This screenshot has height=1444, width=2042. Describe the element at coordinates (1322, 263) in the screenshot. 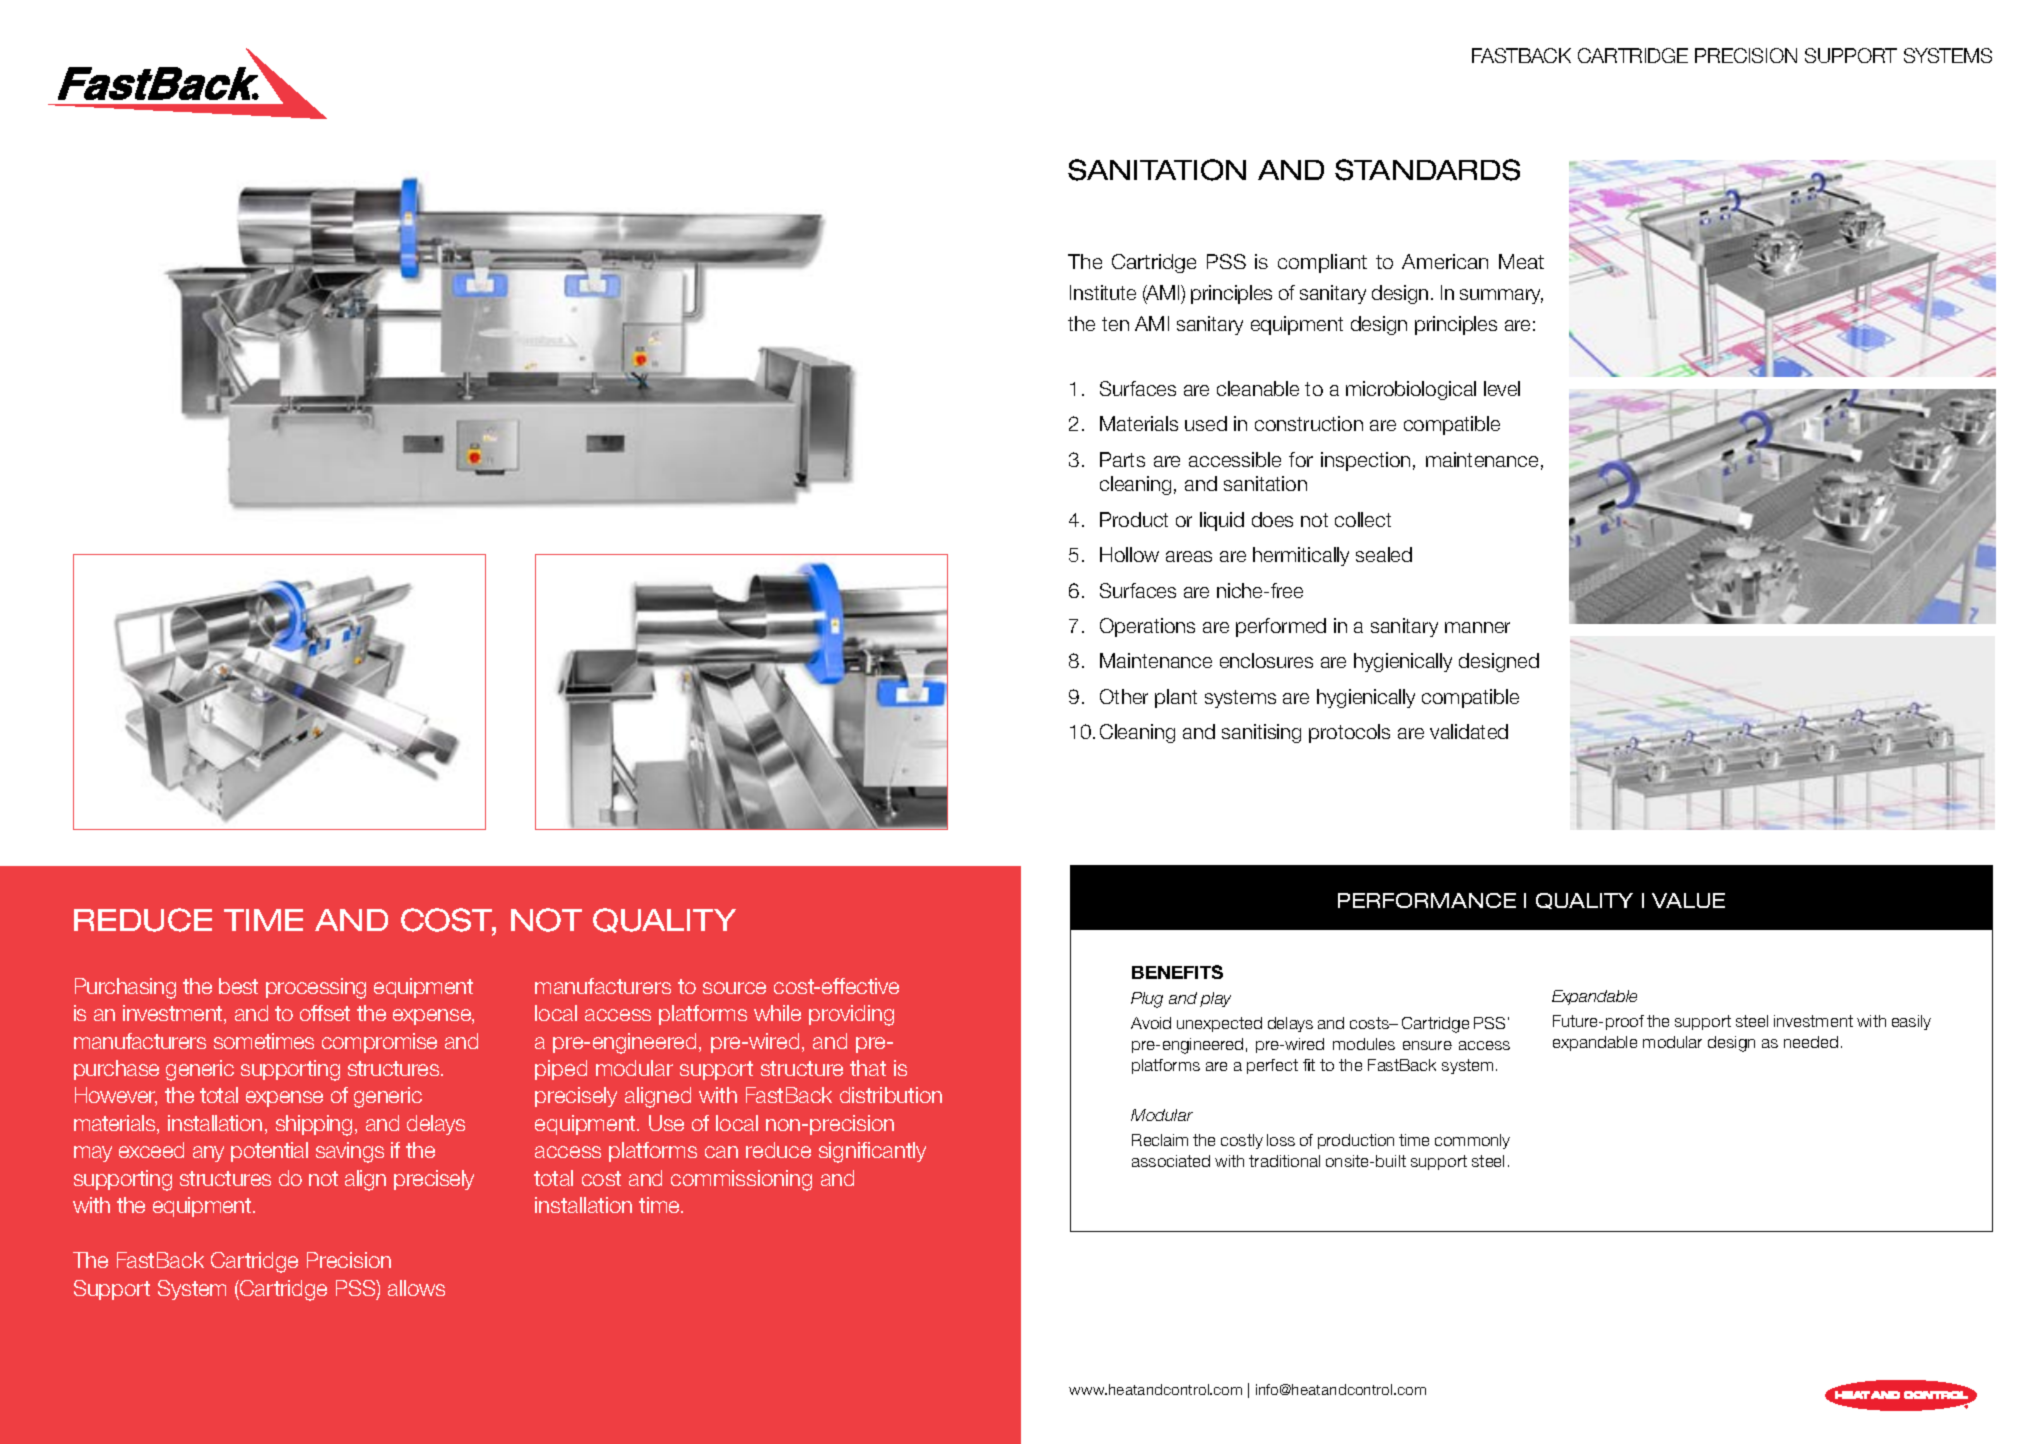

I see `compliant` at that location.
